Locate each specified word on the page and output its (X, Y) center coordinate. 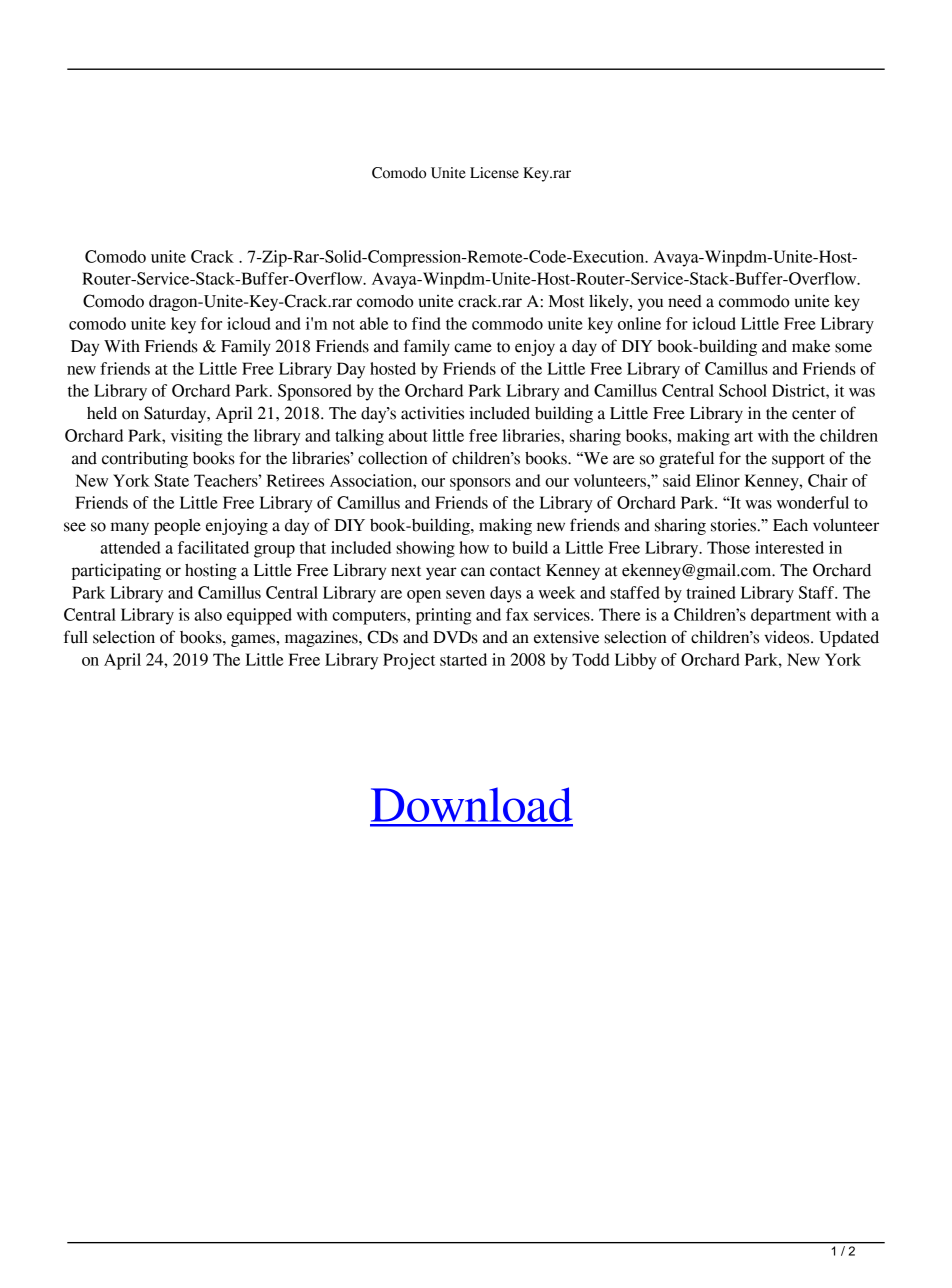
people (177, 527)
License (494, 173)
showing (425, 549)
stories (734, 525)
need (685, 301)
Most (566, 301)
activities (432, 413)
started (463, 659)
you (650, 304)
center (814, 414)
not (343, 324)
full (76, 637)
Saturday (176, 414)
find (426, 323)
